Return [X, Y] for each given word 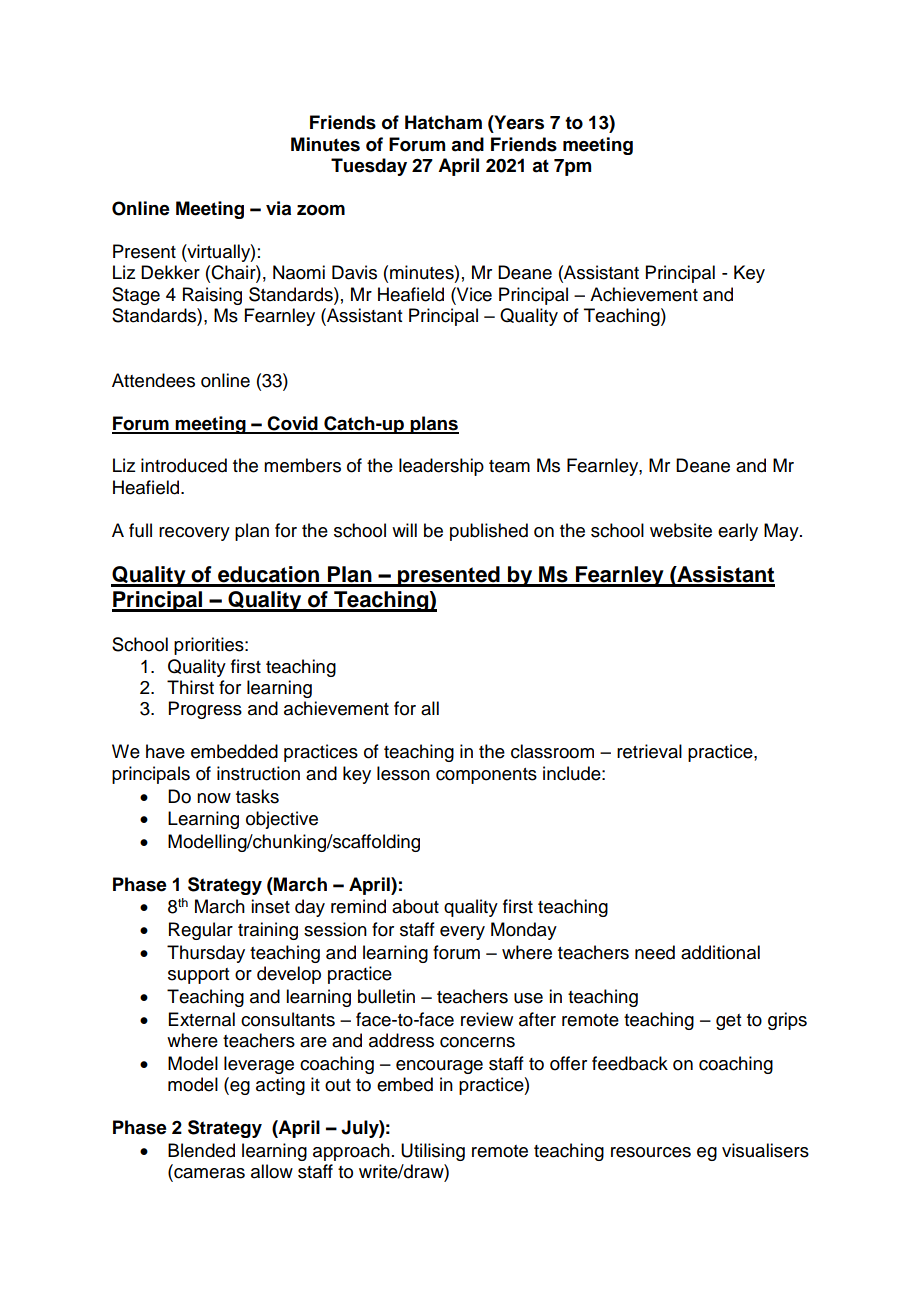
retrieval [649, 751]
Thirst [190, 687]
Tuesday [369, 167]
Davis [354, 272]
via [278, 208]
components [486, 776]
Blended [201, 1150]
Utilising [433, 1152]
